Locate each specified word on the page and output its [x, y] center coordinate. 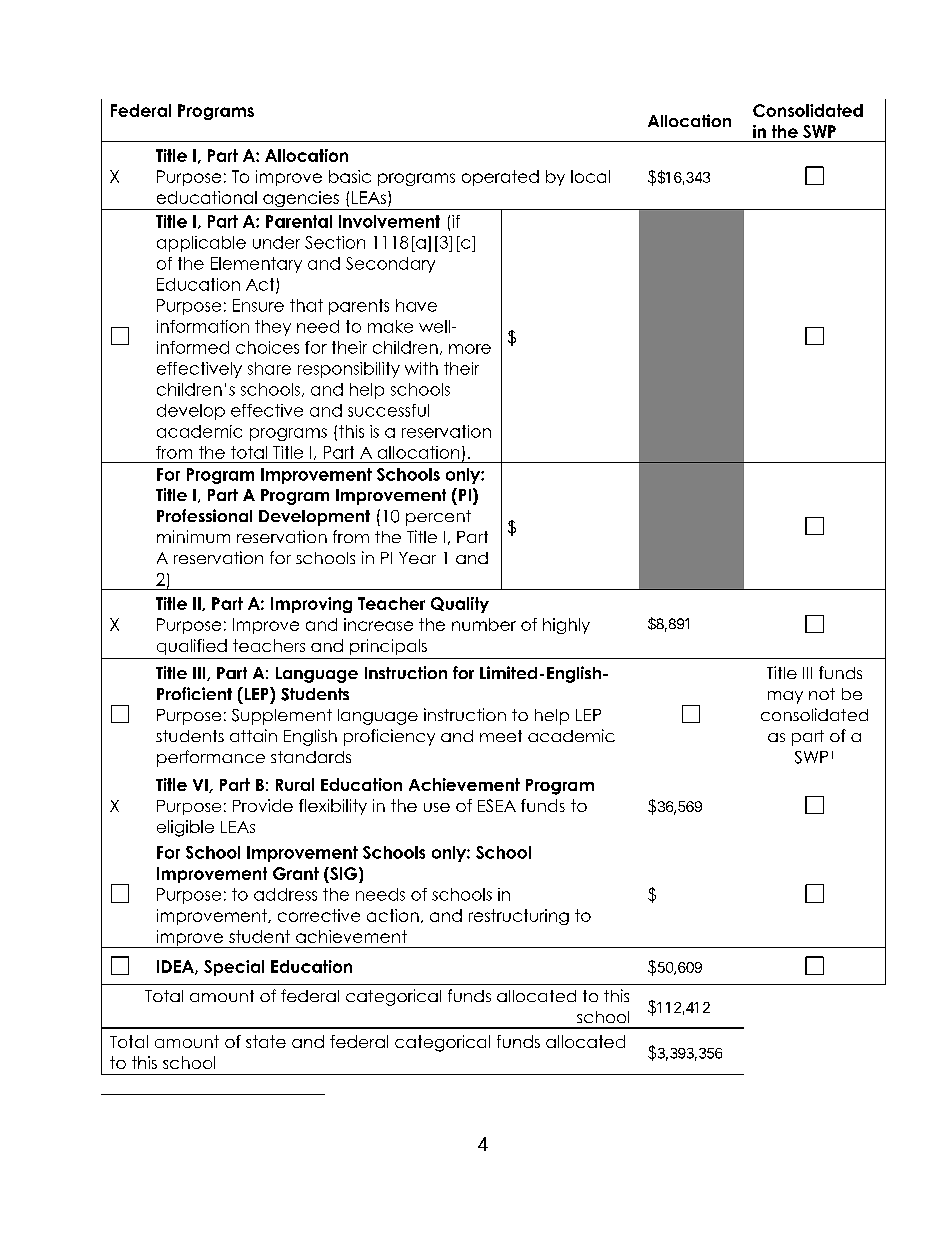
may [785, 697]
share [269, 368]
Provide [263, 805]
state [266, 1041]
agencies [301, 200]
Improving [311, 605]
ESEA [497, 805]
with [421, 368]
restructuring [519, 917]
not [822, 694]
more [470, 349]
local [590, 176]
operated [500, 178]
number [484, 624]
